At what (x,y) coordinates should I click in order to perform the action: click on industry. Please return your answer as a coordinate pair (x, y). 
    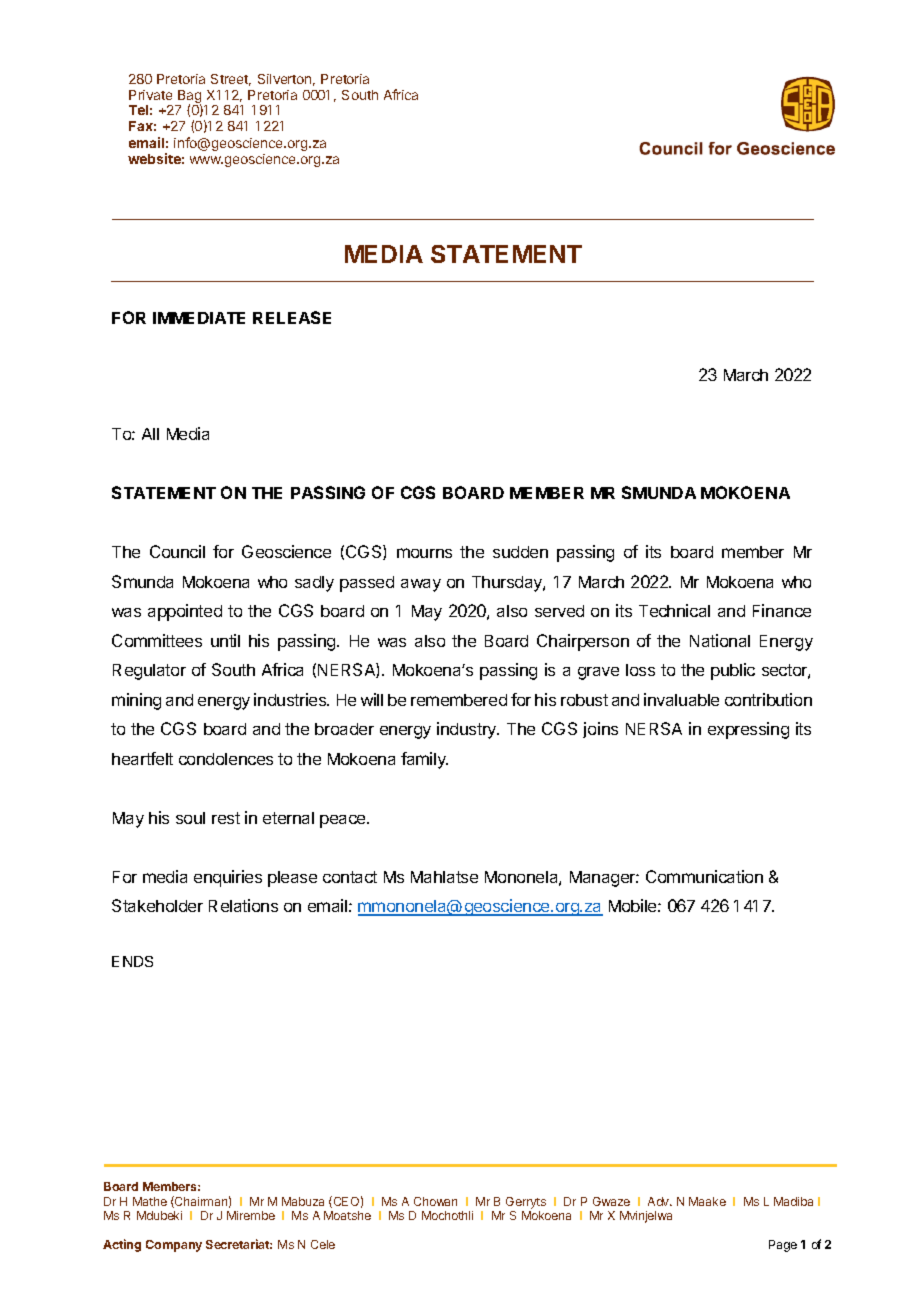
    Looking at the image, I should click on (468, 730).
